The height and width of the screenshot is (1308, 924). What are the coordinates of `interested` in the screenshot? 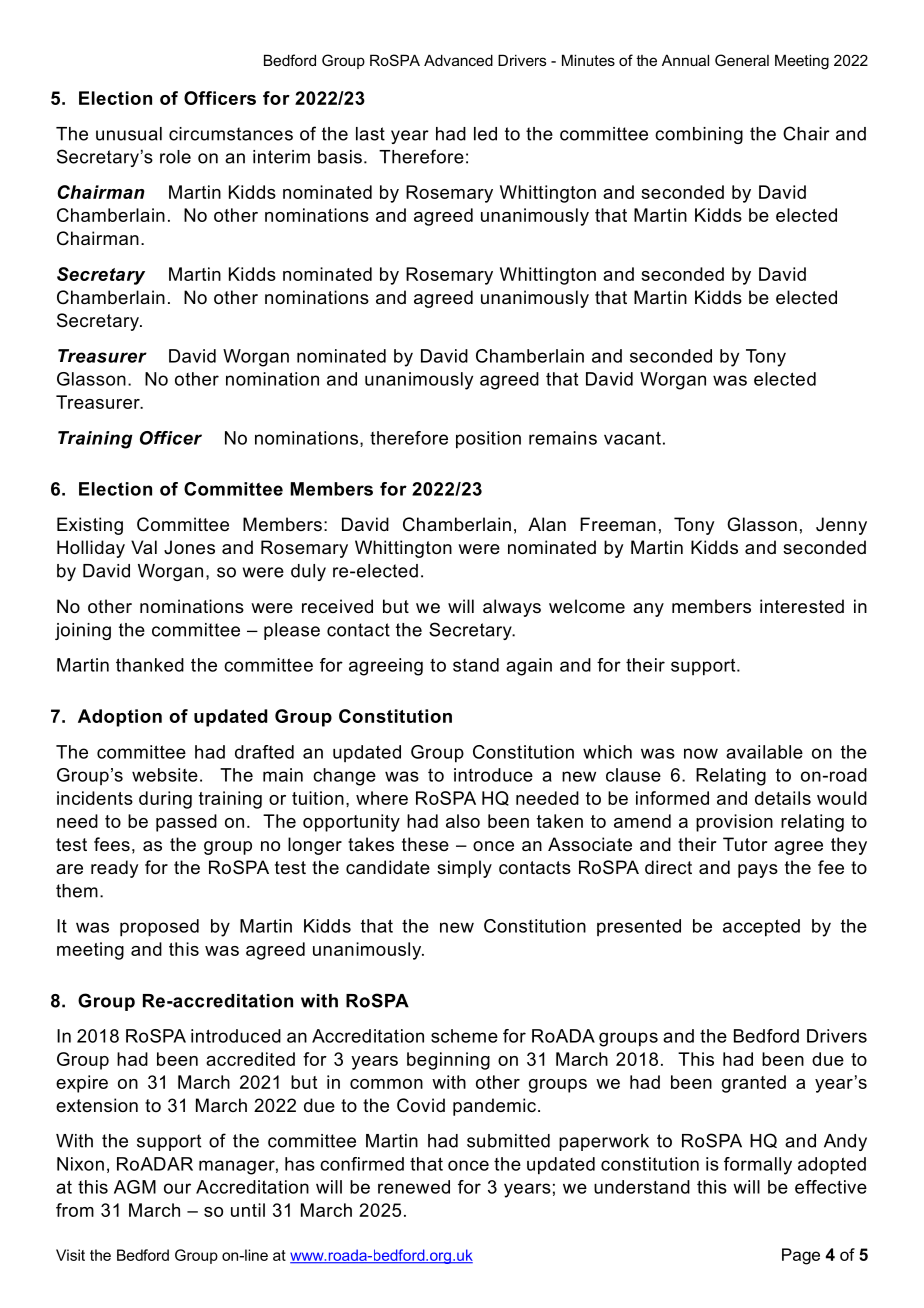 It's located at (802, 606).
